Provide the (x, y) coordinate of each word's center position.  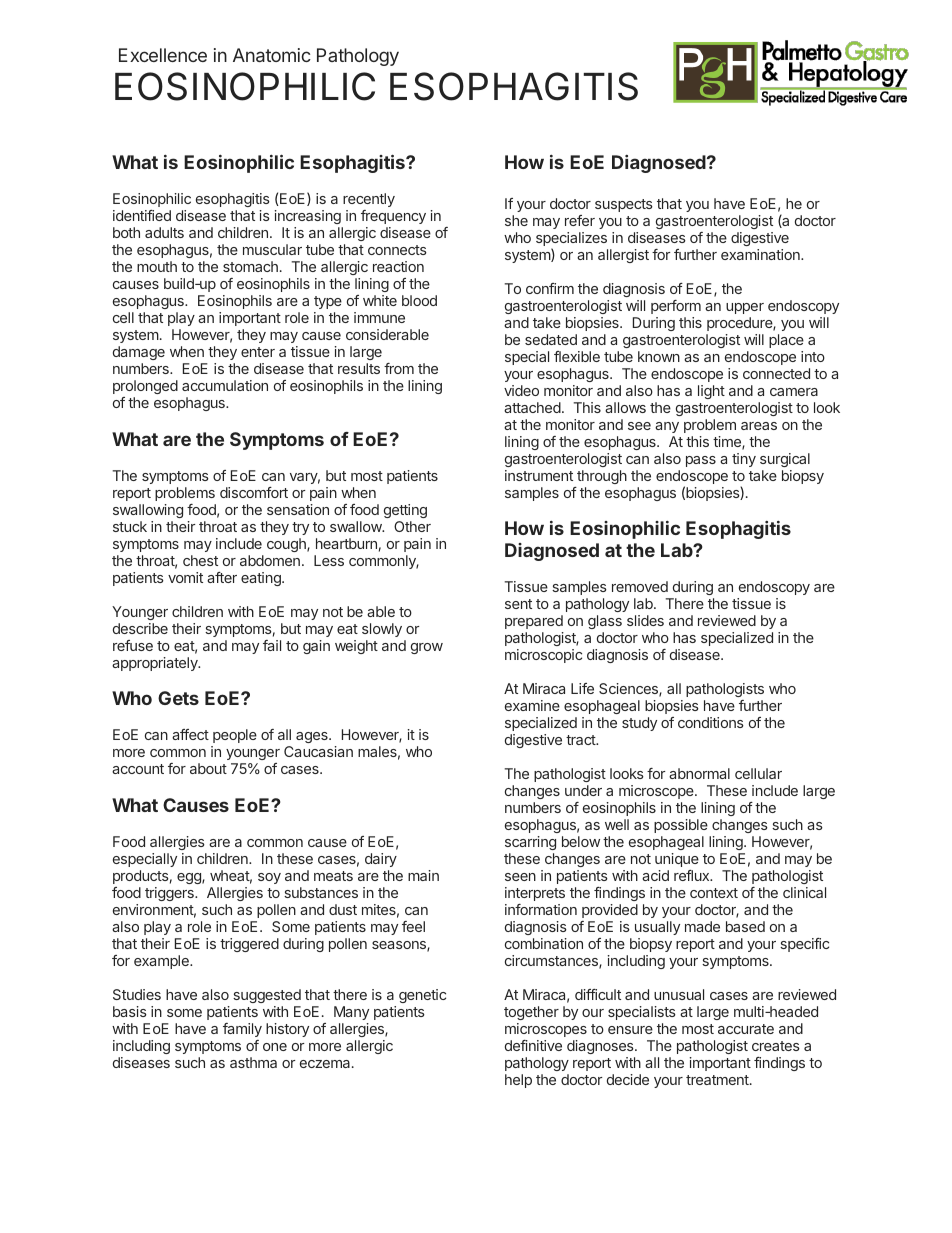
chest (200, 560)
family (242, 1030)
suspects (624, 205)
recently (369, 200)
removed (640, 586)
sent (518, 604)
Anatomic (272, 55)
